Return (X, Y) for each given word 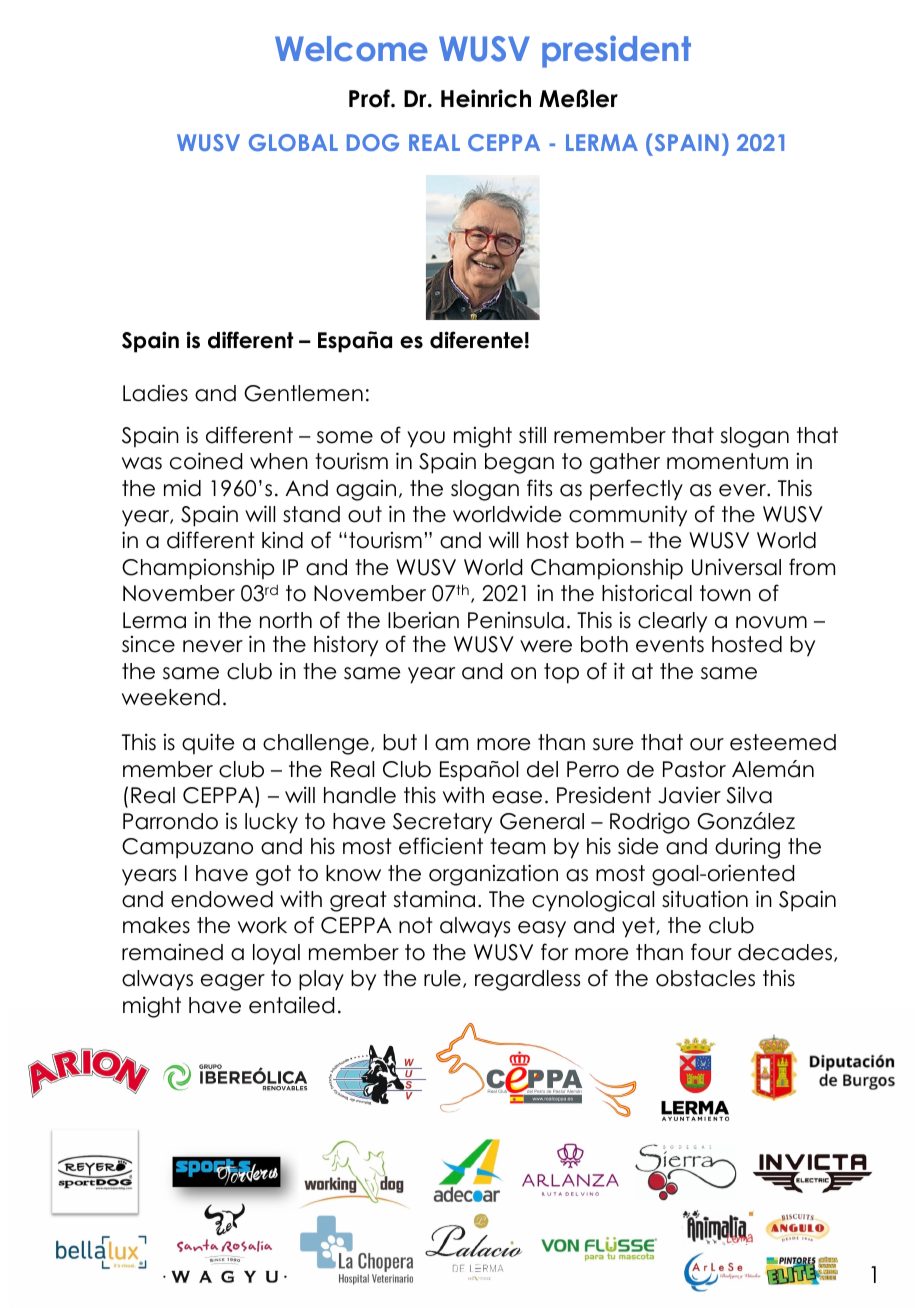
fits (539, 488)
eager (233, 982)
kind (282, 540)
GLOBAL (293, 142)
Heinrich (486, 98)
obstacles (705, 978)
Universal (736, 567)
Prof (370, 98)
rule (442, 978)
